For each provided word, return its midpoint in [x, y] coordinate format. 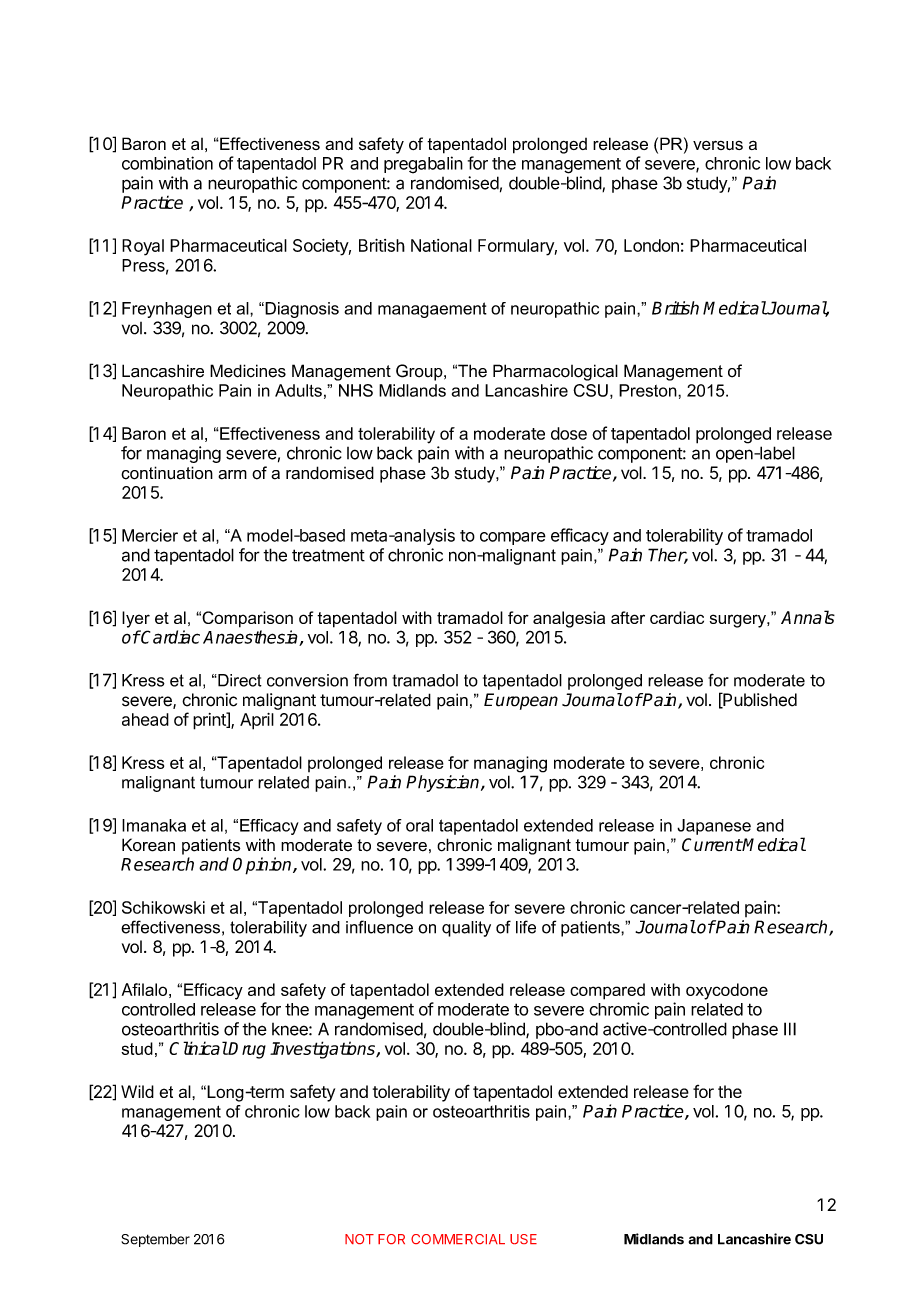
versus [718, 145]
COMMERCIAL [458, 1239]
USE [523, 1239]
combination [167, 163]
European [521, 701]
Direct [239, 680]
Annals [808, 617]
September [155, 1240]
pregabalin [423, 165]
